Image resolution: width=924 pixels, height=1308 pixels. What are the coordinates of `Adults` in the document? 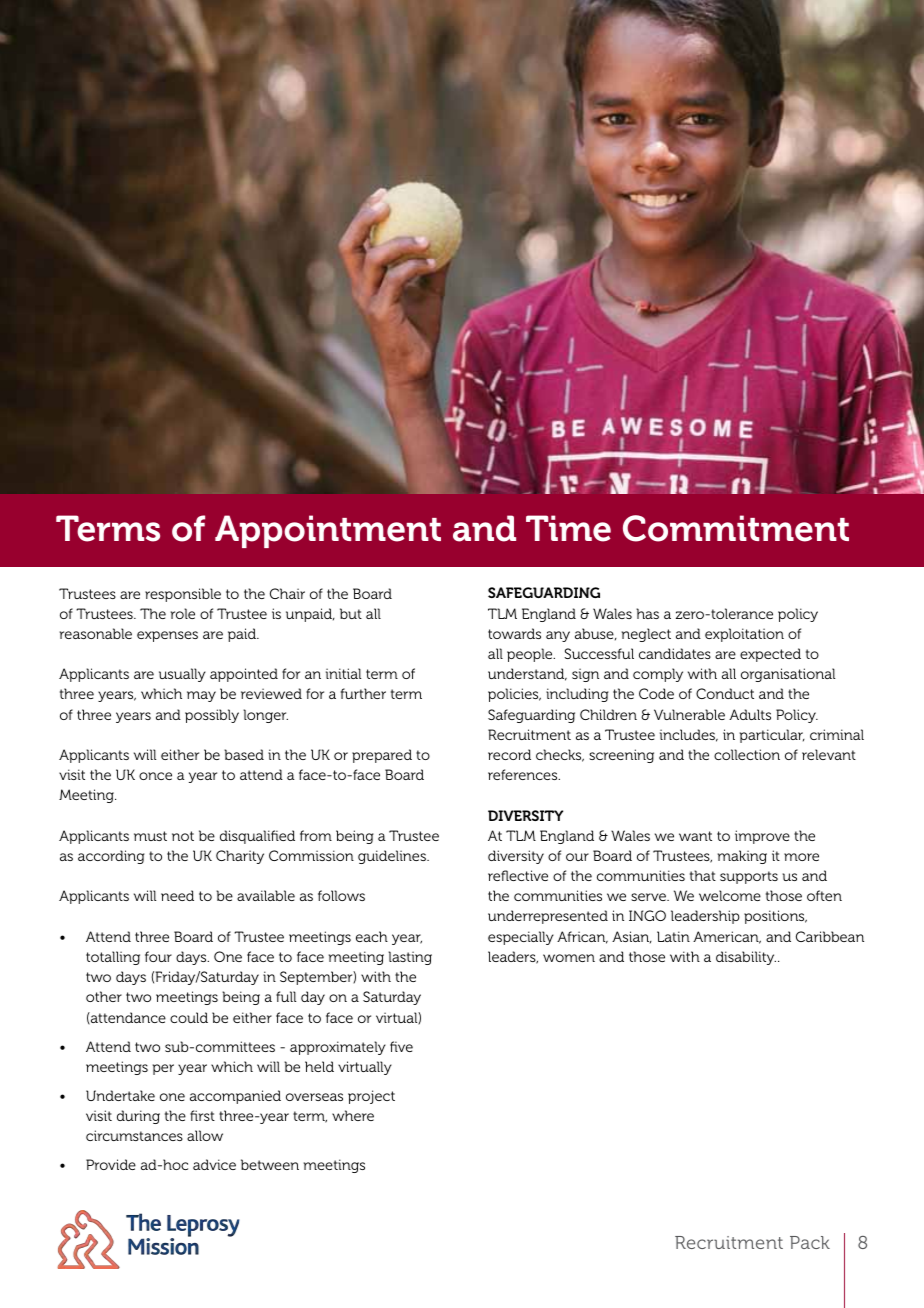 It's located at (750, 714).
